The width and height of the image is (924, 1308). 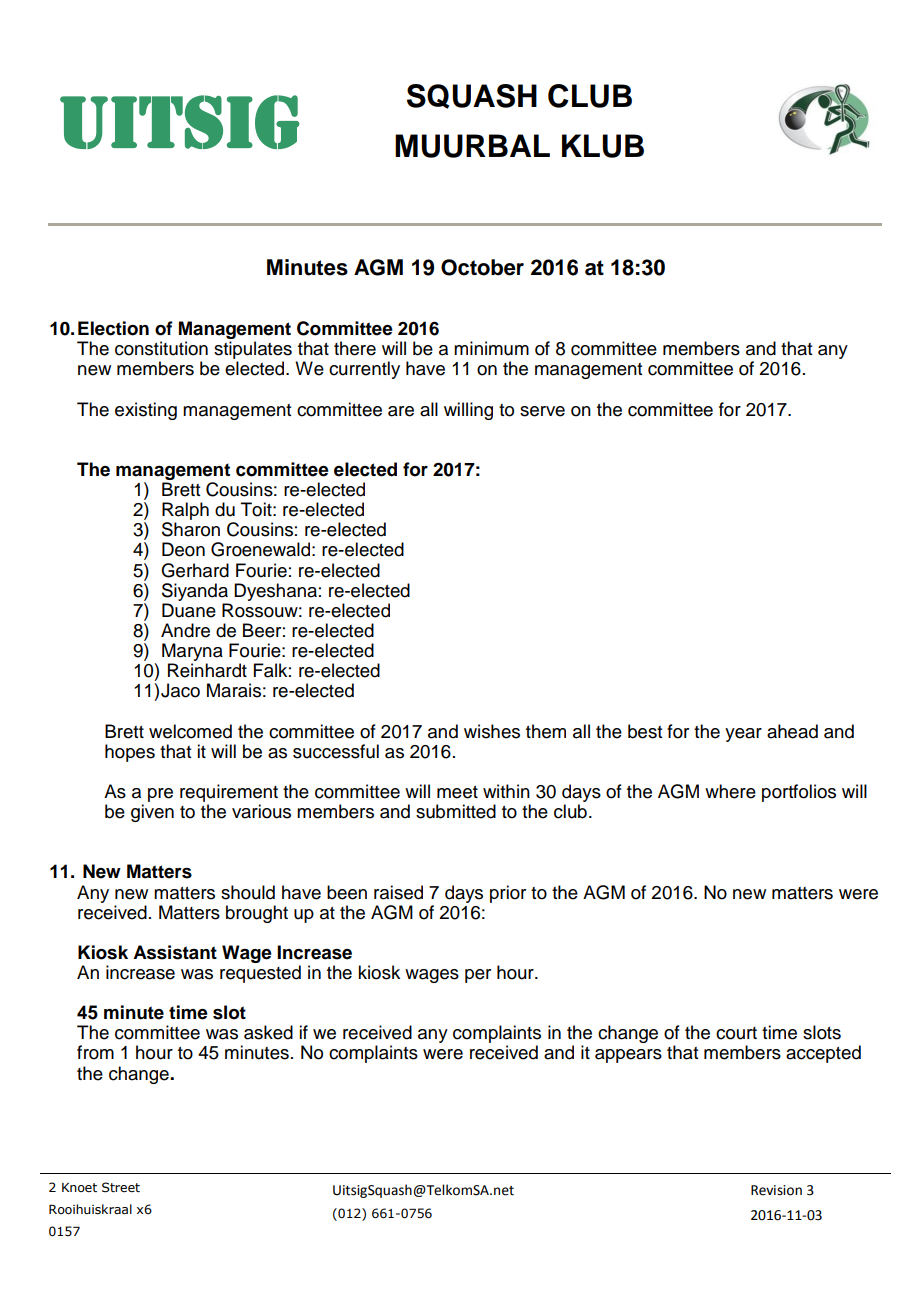 I want to click on October, so click(x=482, y=267).
